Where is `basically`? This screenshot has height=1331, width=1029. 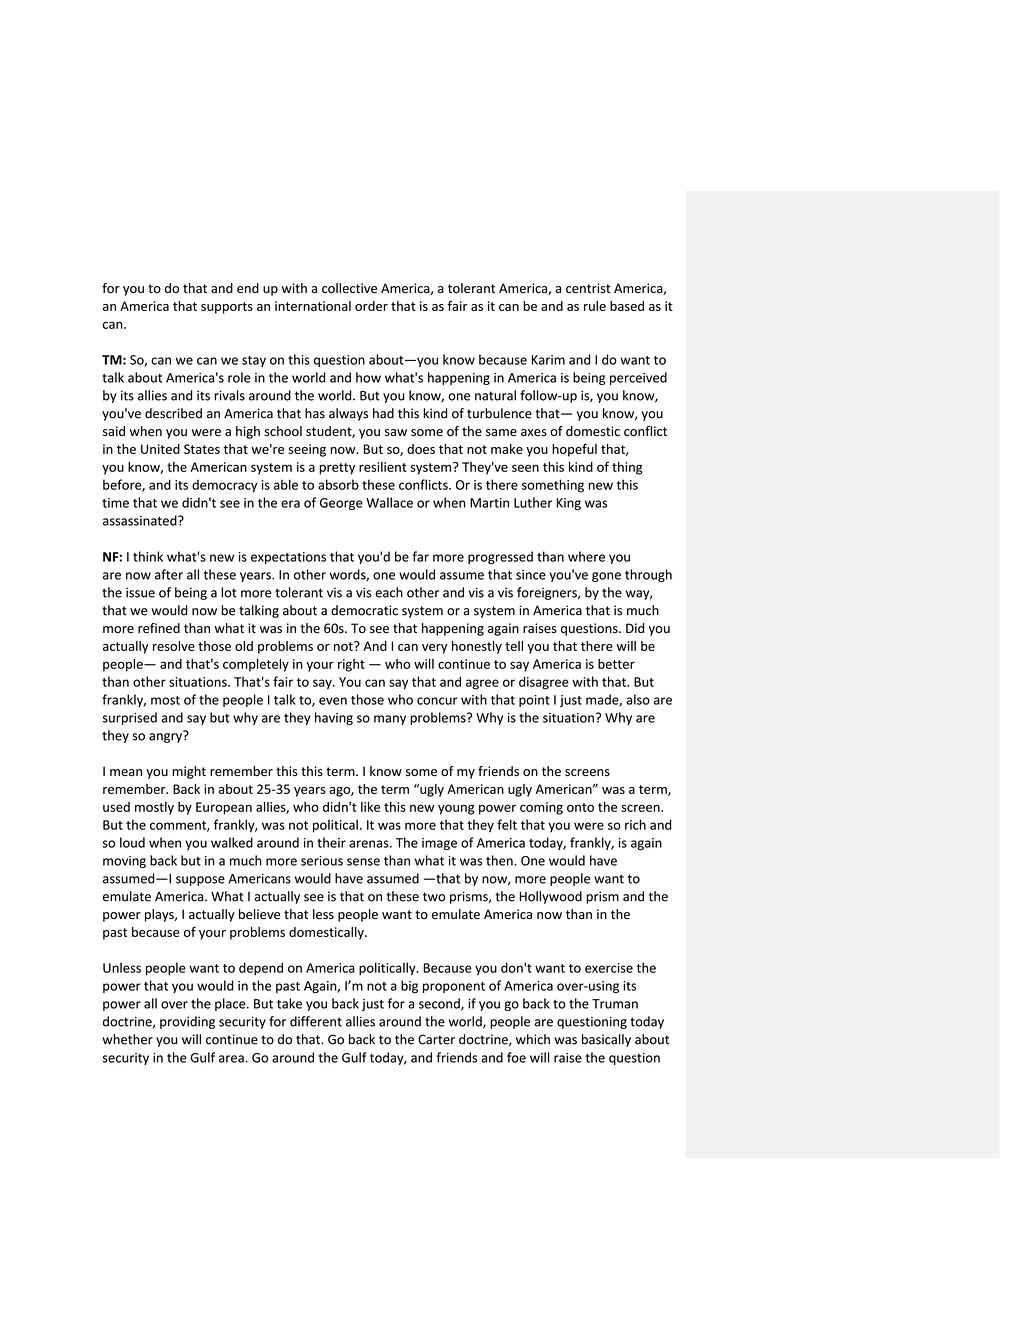 basically is located at coordinates (606, 1040).
